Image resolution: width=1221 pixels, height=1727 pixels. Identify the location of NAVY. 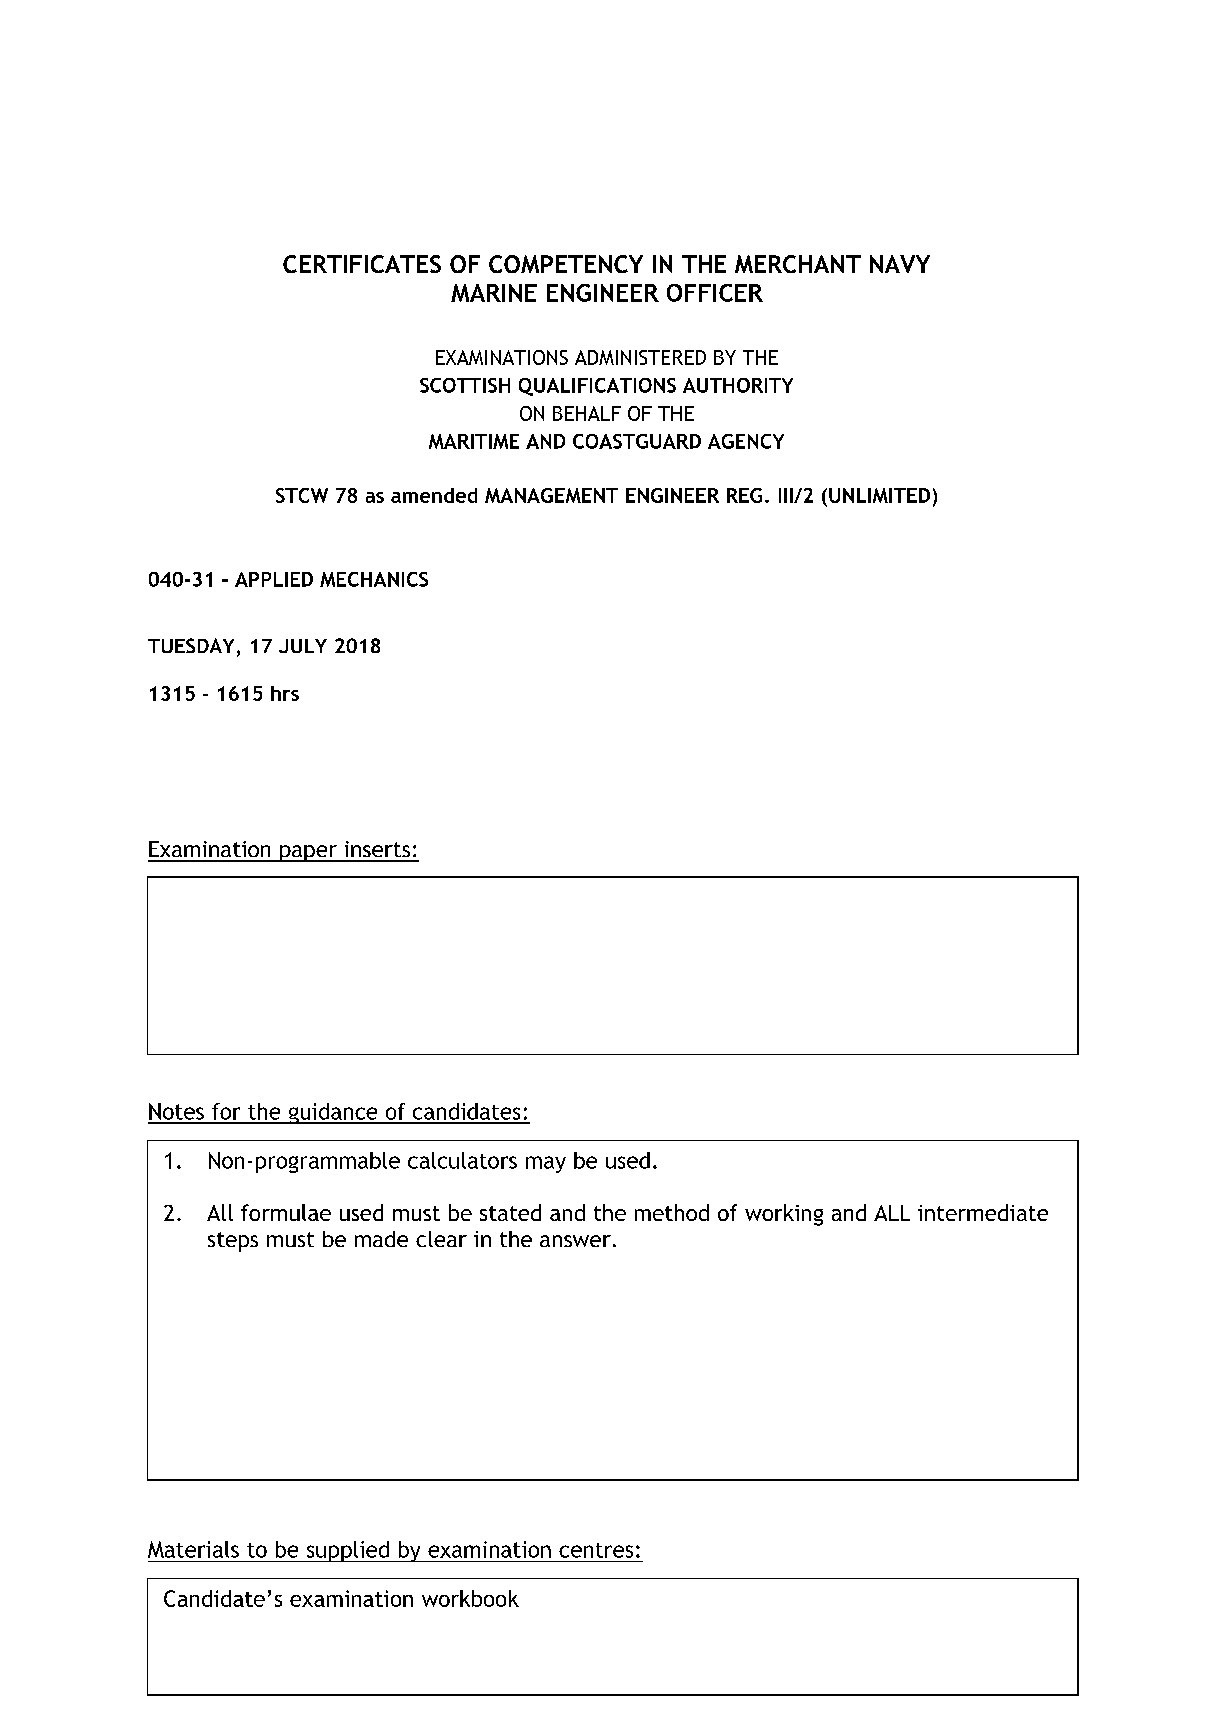
(900, 264).
